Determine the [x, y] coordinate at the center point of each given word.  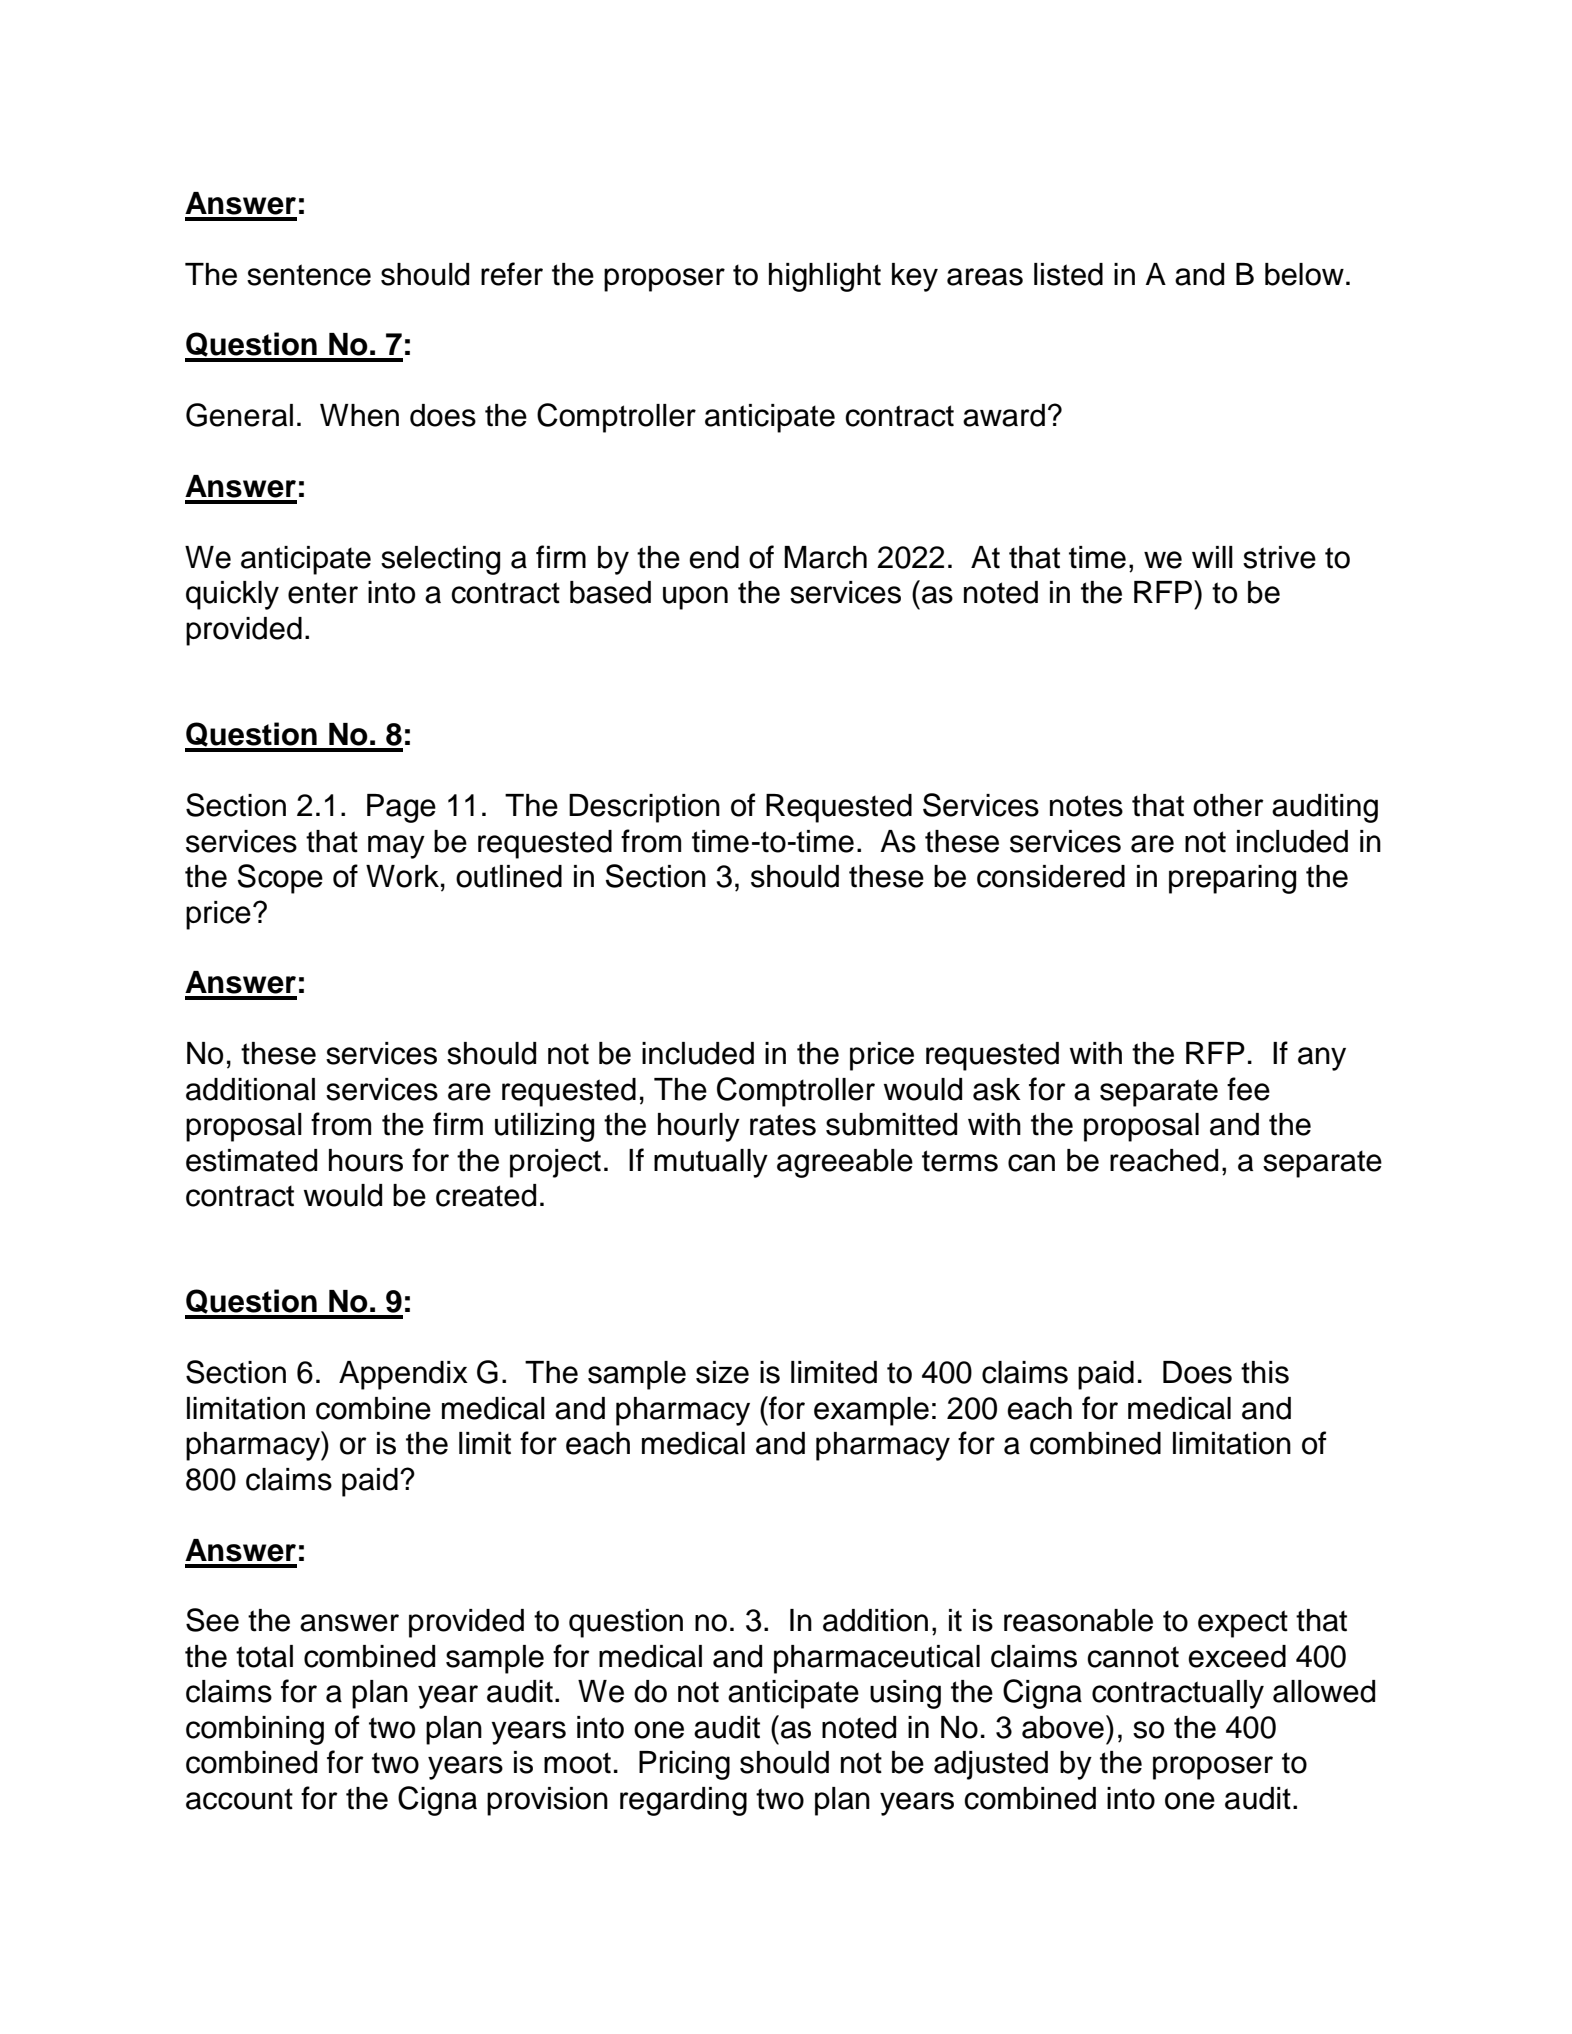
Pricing [684, 1765]
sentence [309, 275]
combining [255, 1730]
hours [366, 1160]
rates [783, 1125]
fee [1248, 1089]
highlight [825, 277]
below [1304, 274]
